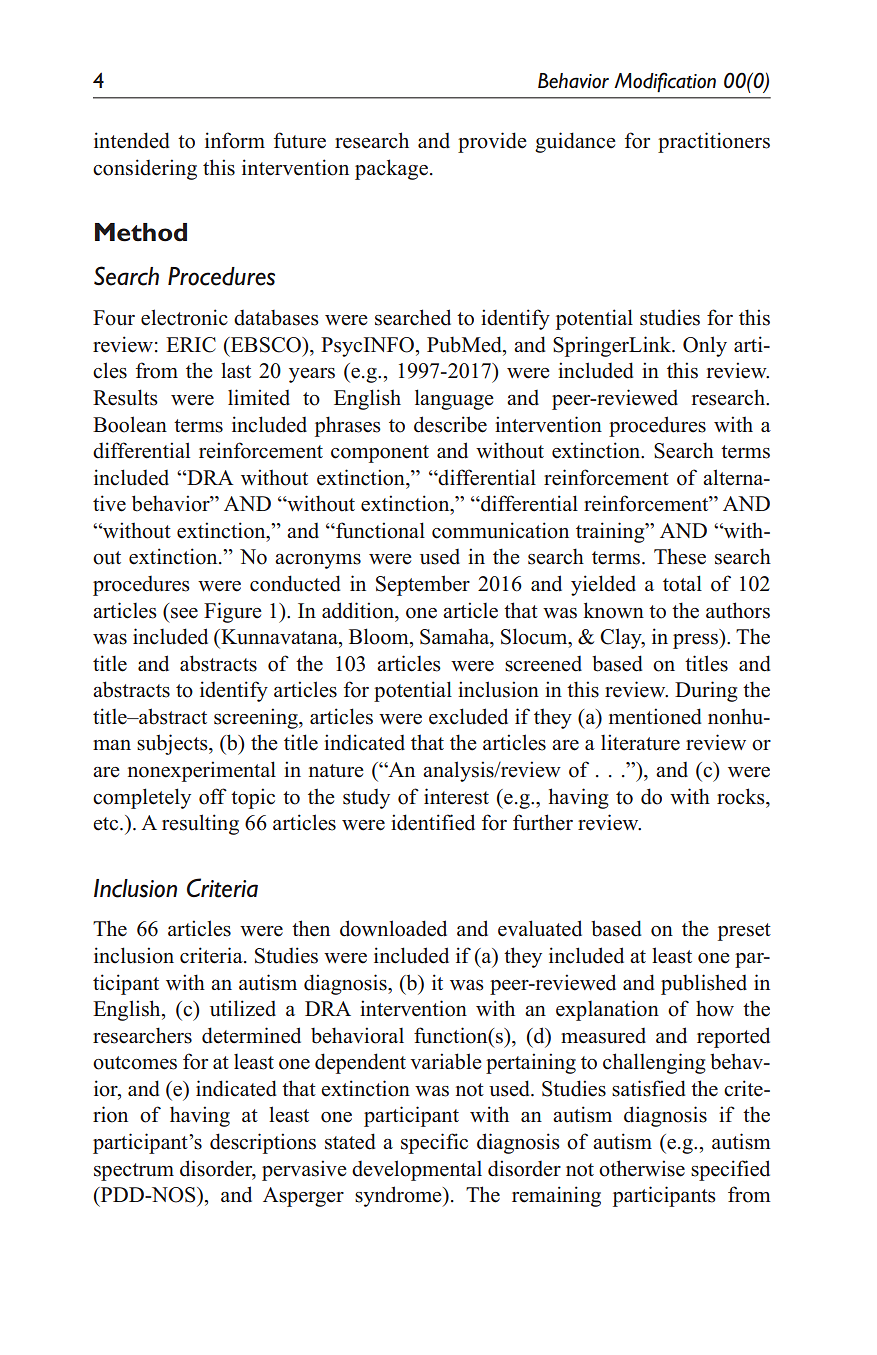 The height and width of the screenshot is (1355, 877). What do you see at coordinates (184, 613) in the screenshot?
I see `see` at bounding box center [184, 613].
